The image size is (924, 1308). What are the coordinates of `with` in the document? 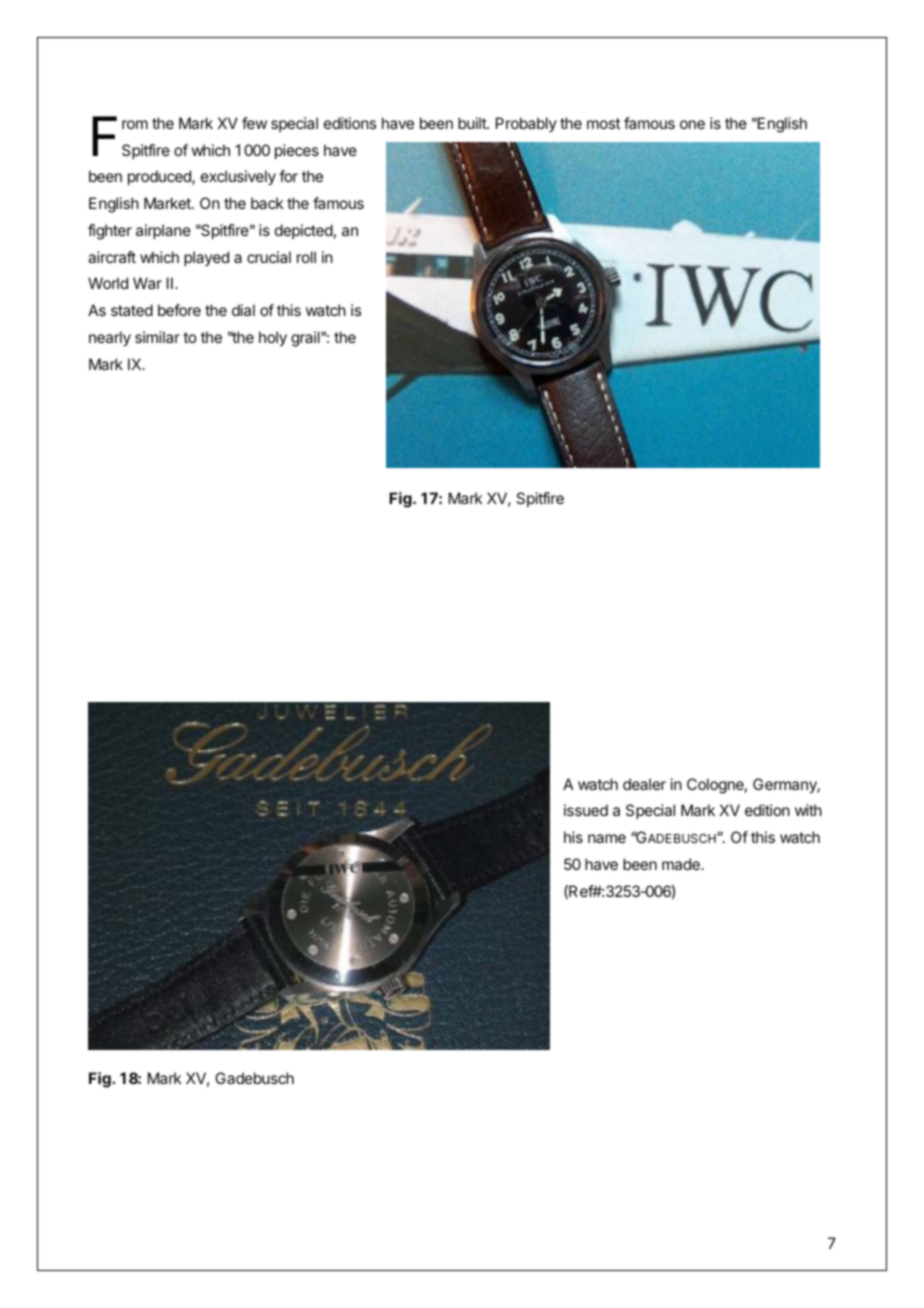 It's located at (808, 810).
